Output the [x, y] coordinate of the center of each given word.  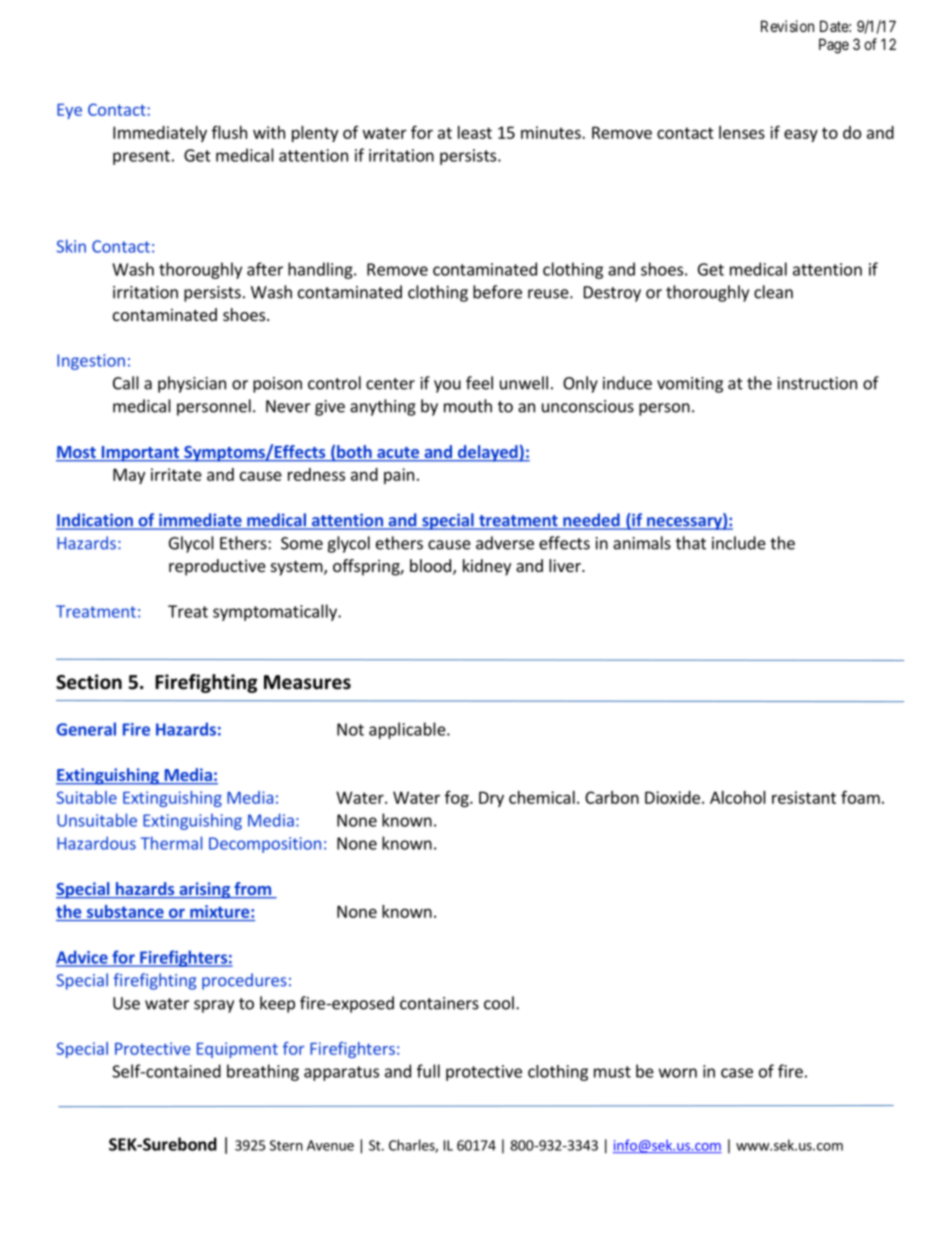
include [739, 543]
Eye [69, 111]
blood [430, 565]
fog [458, 799]
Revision [787, 26]
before [497, 292]
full [428, 1071]
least [475, 132]
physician [192, 384]
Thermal [171, 843]
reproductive [217, 567]
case [737, 1073]
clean [773, 292]
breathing [263, 1072]
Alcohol [738, 797]
